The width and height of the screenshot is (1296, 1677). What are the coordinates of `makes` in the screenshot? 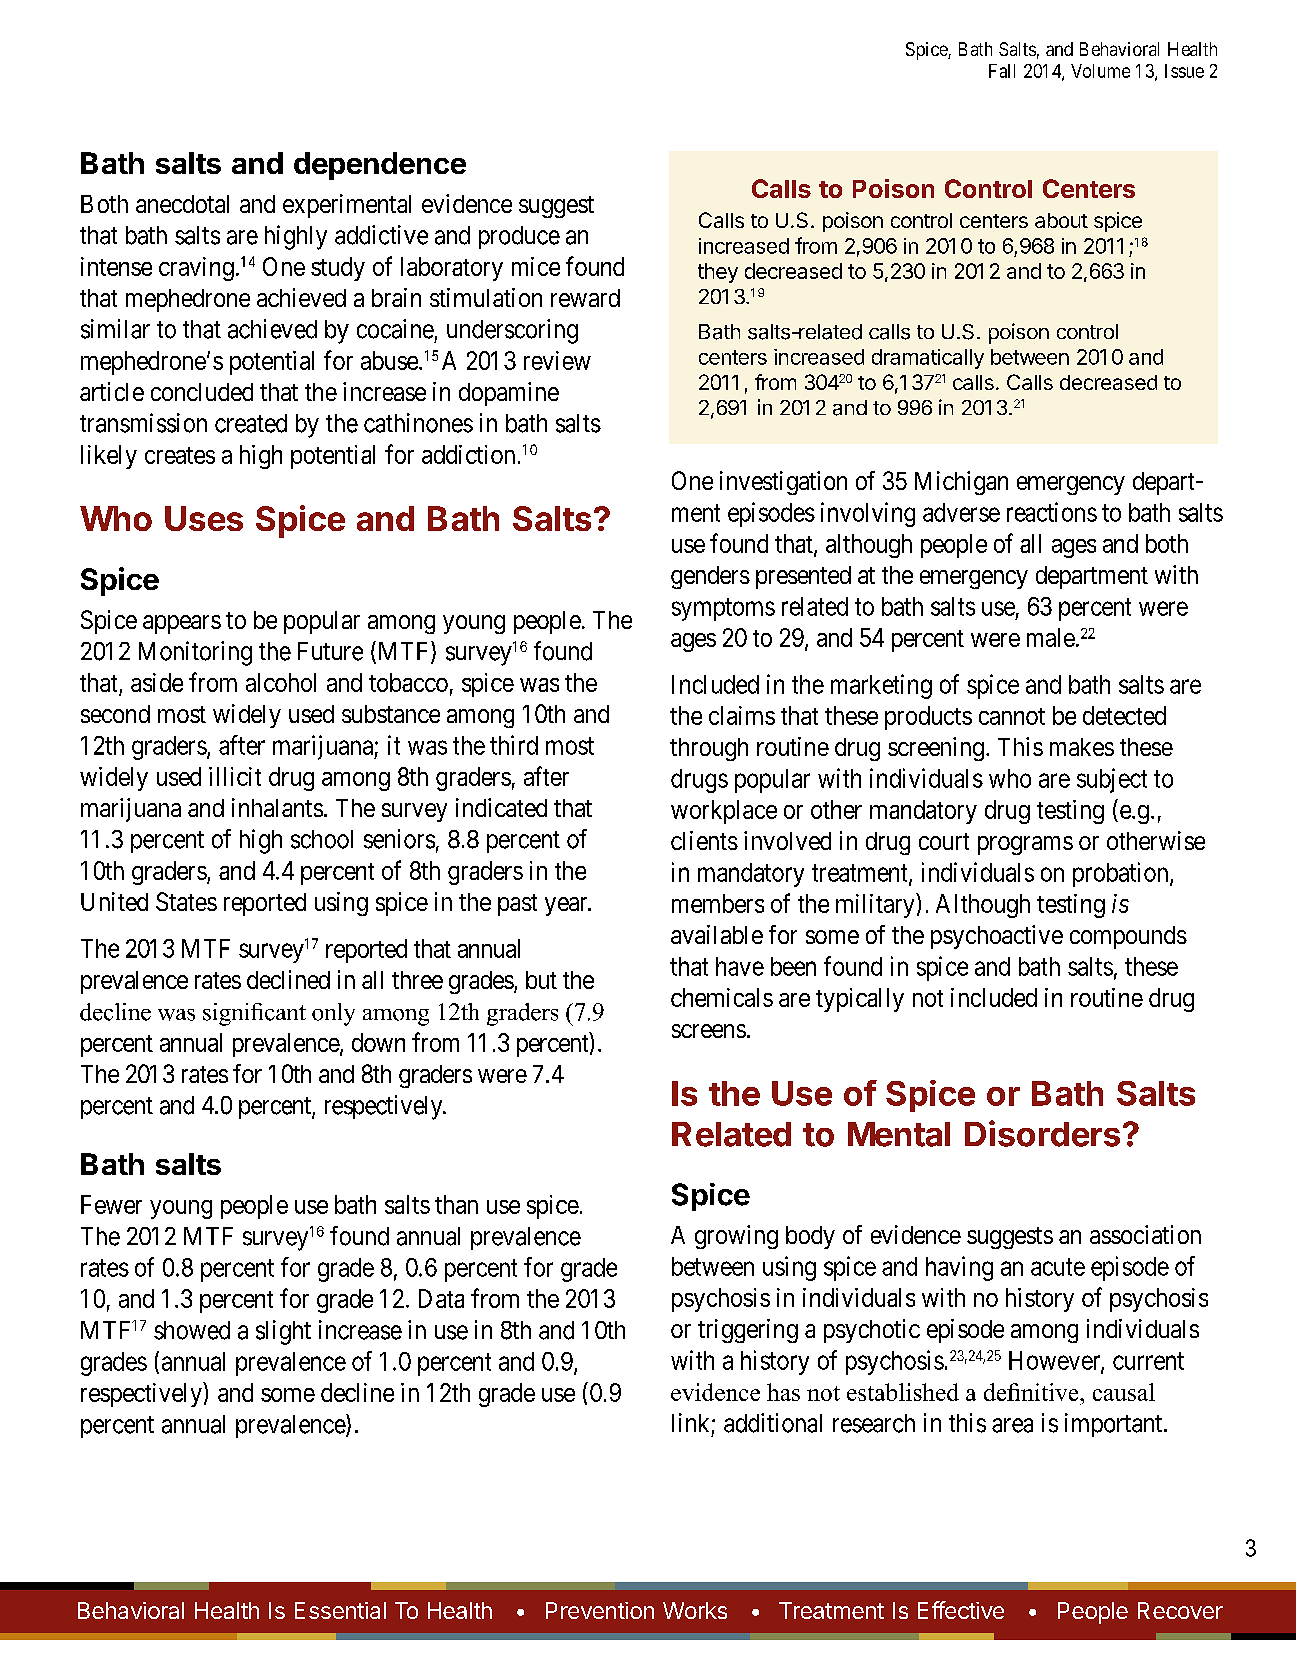 It's located at (1082, 747).
